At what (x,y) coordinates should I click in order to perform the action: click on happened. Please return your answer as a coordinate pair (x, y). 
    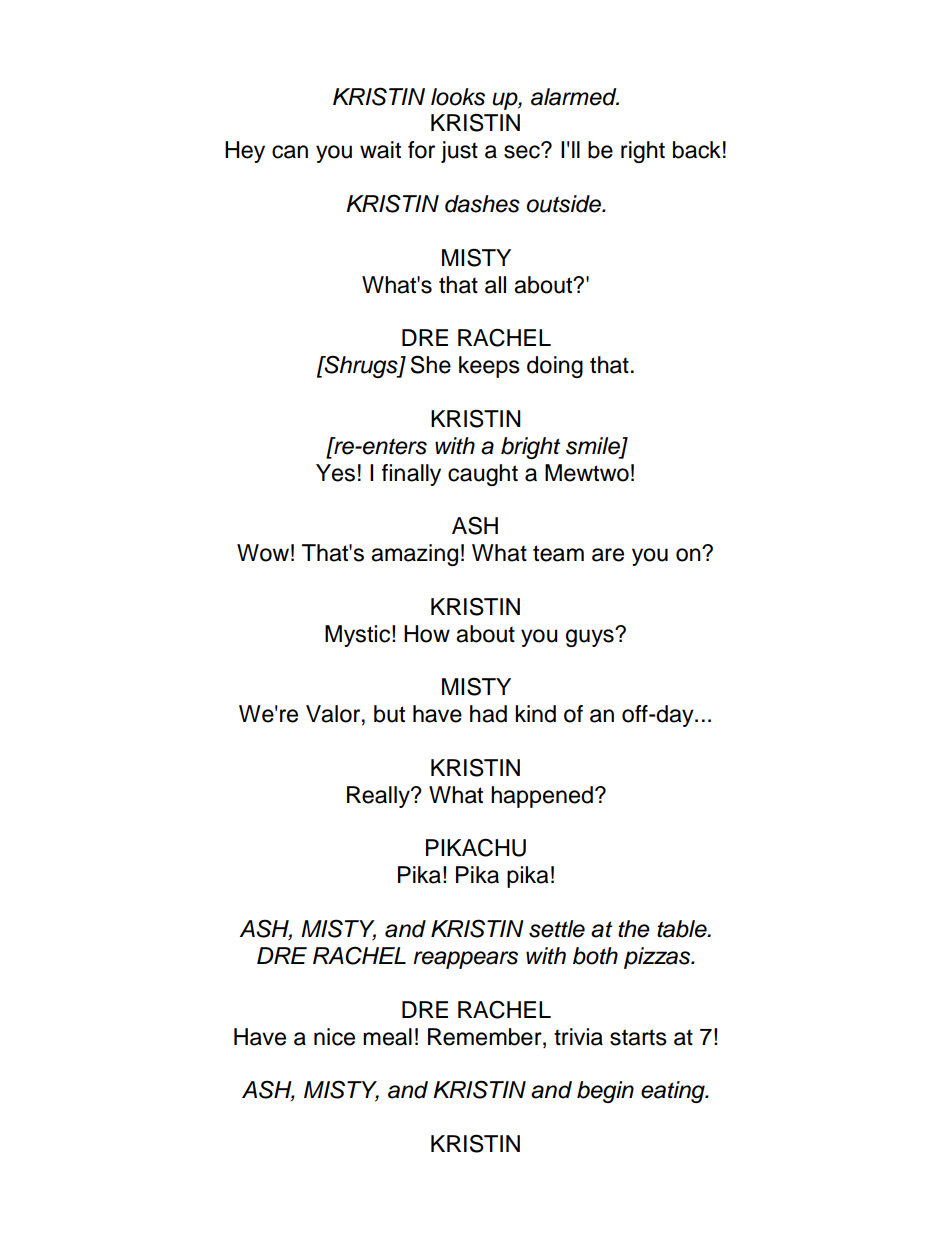
    Looking at the image, I should click on (542, 797).
